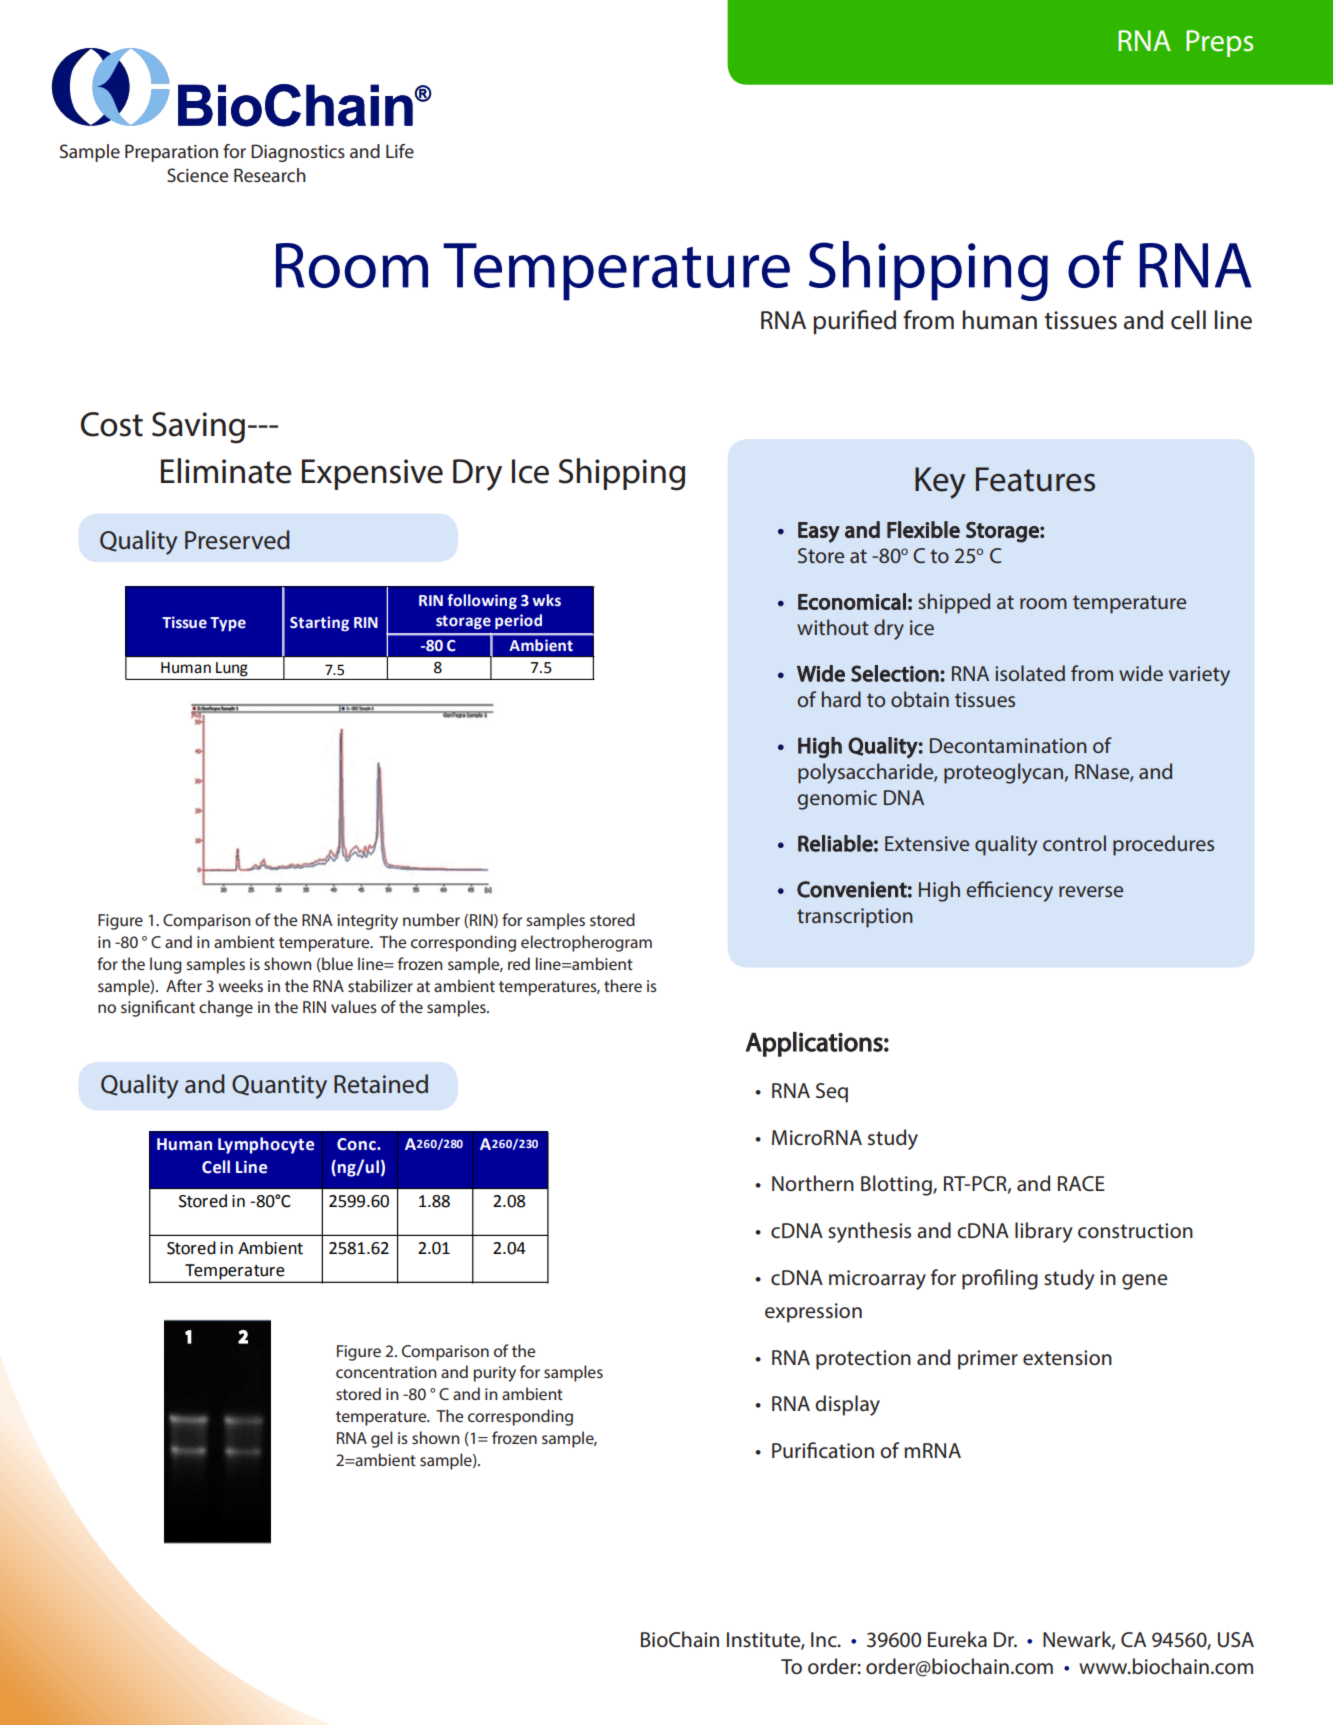 Image resolution: width=1333 pixels, height=1725 pixels. What do you see at coordinates (825, 1640) in the image?
I see `Inc` at bounding box center [825, 1640].
